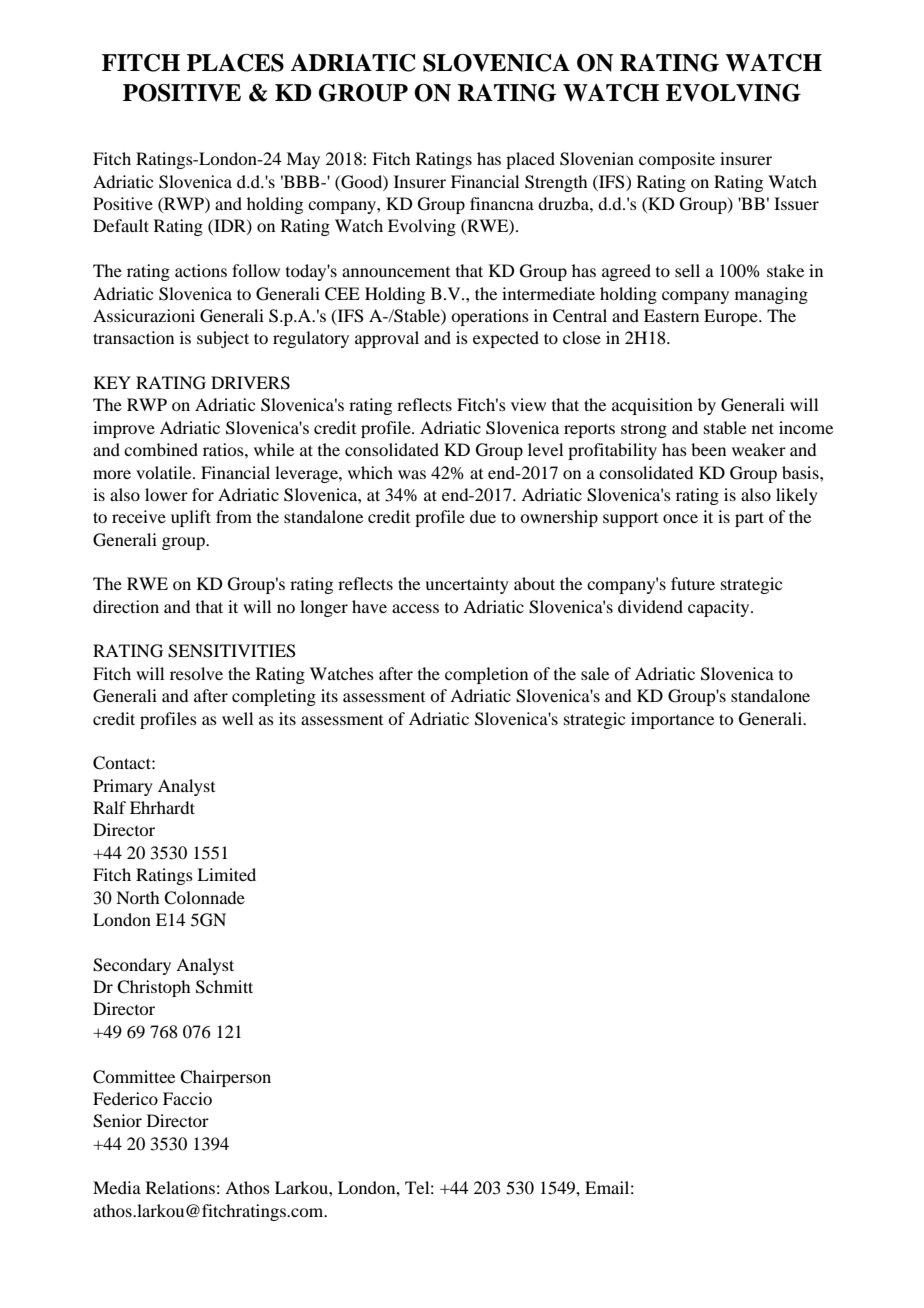 This screenshot has width=924, height=1308. What do you see at coordinates (720, 608) in the screenshot?
I see `capacity` at bounding box center [720, 608].
